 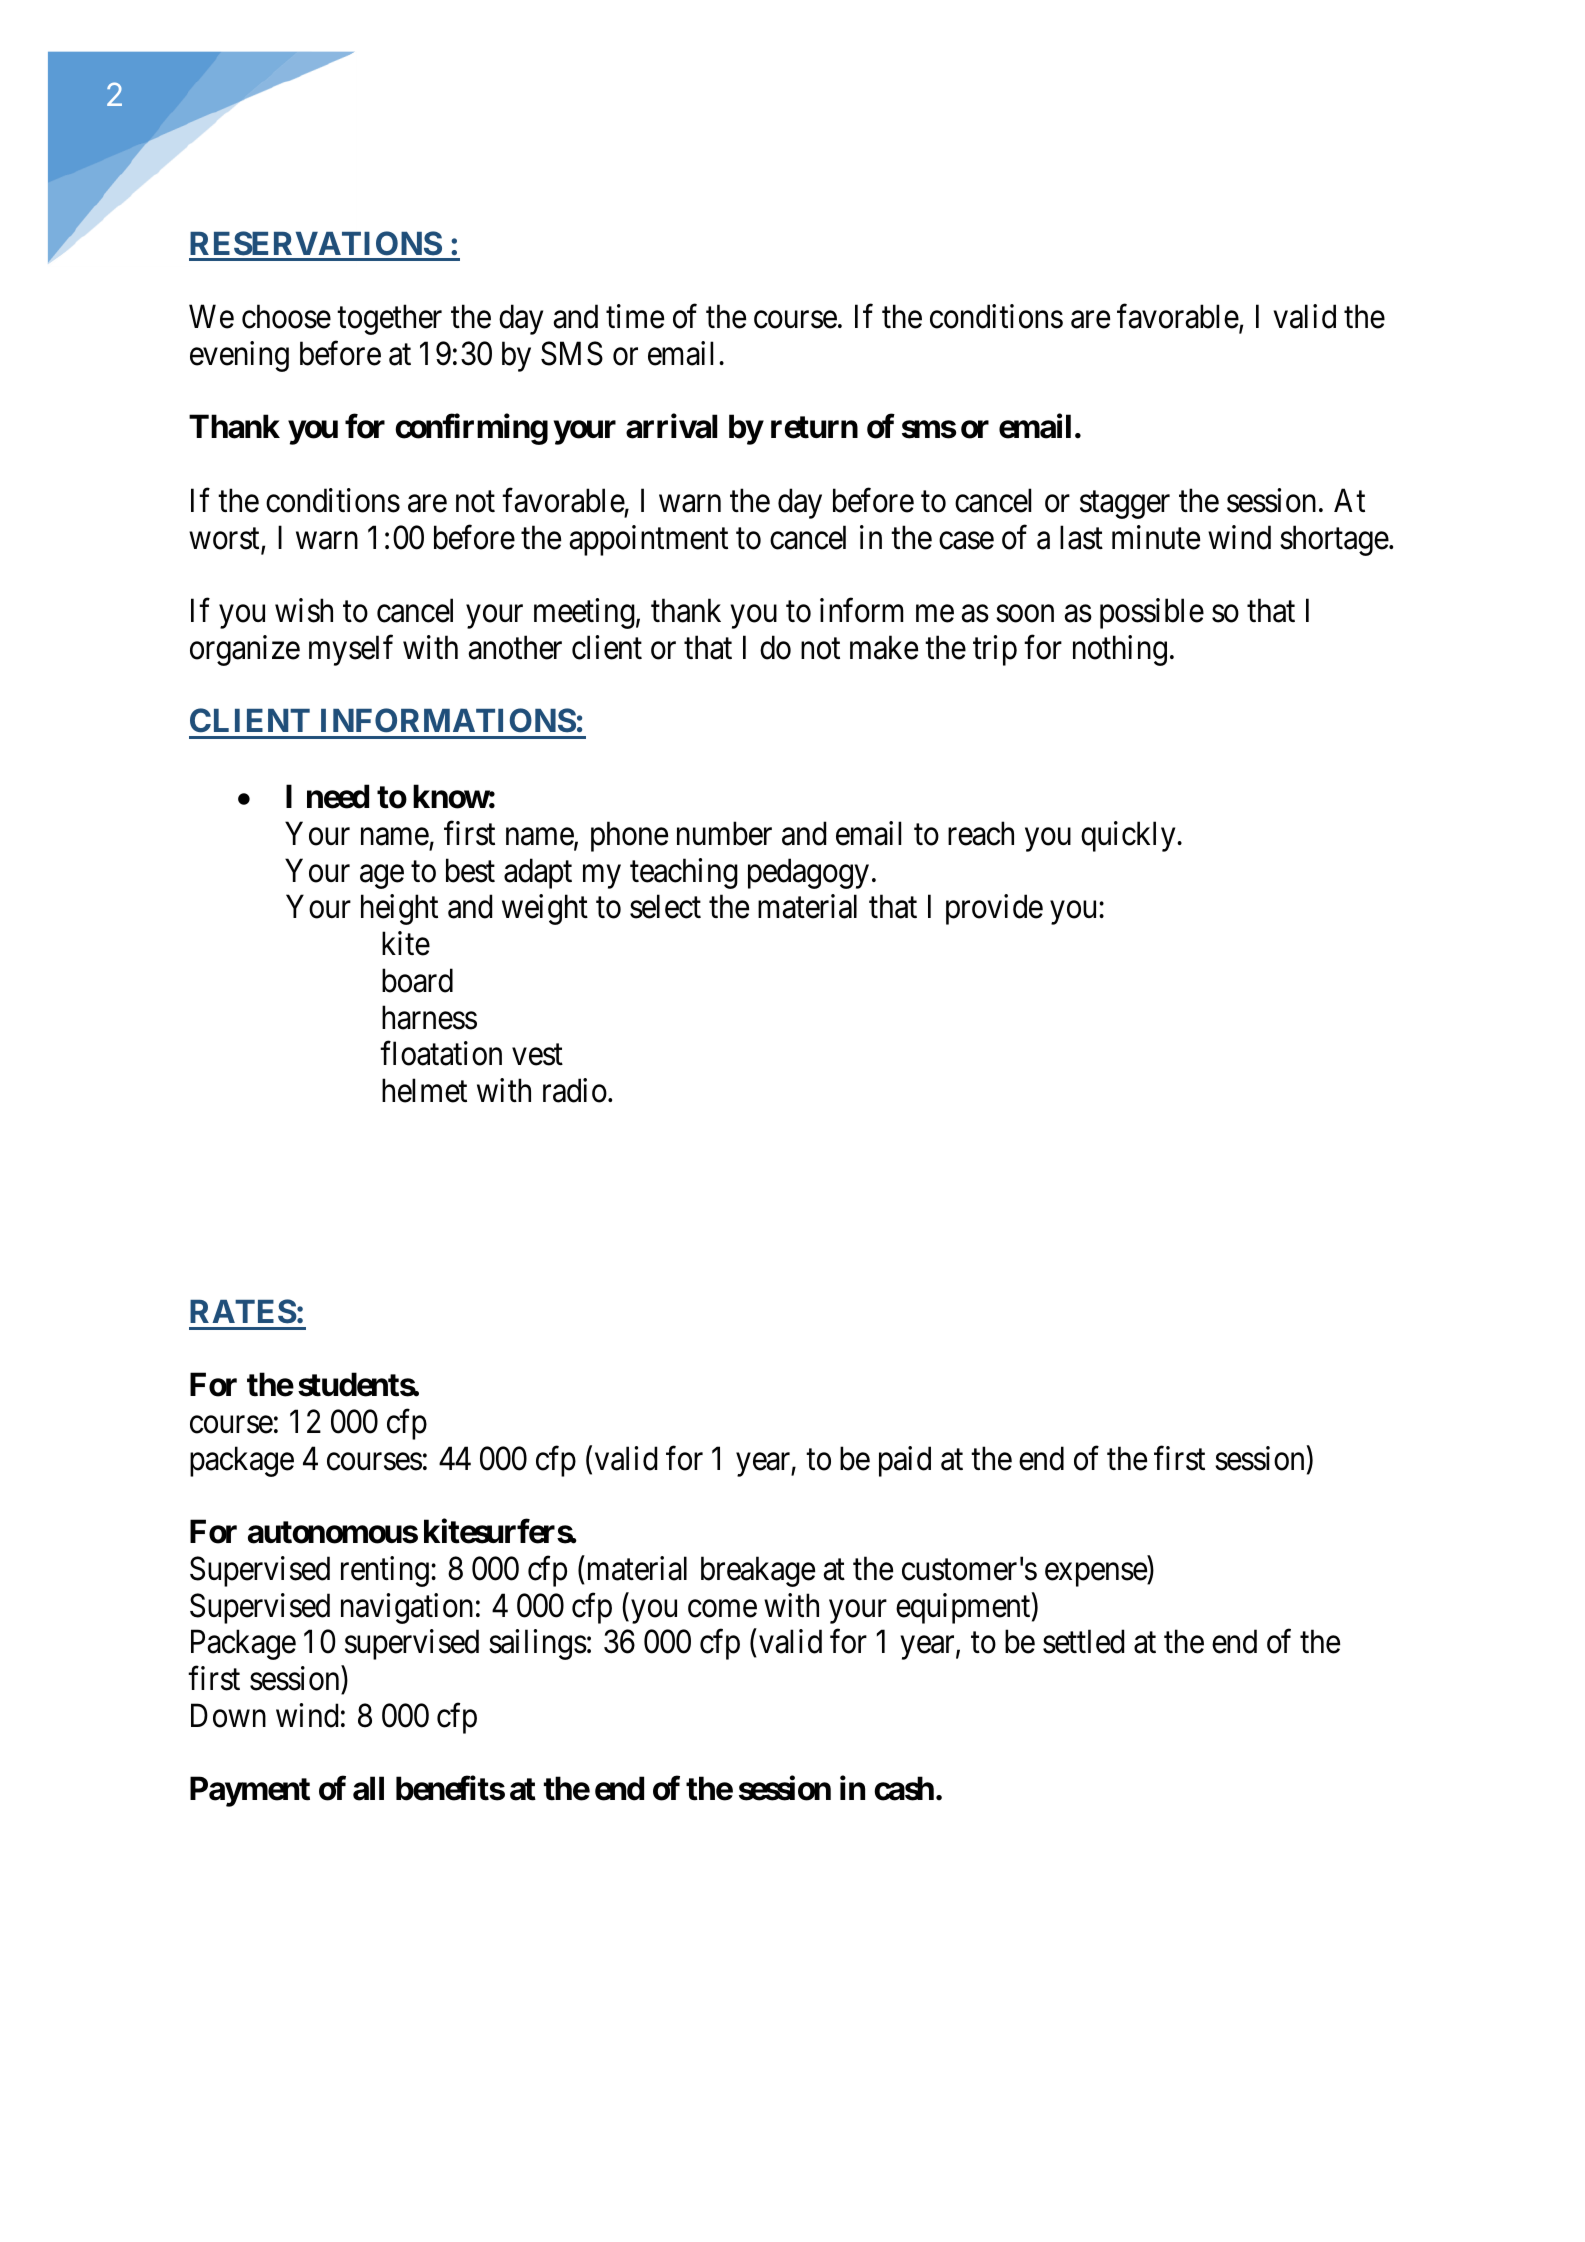 What do you see at coordinates (994, 909) in the screenshot?
I see `provide` at bounding box center [994, 909].
